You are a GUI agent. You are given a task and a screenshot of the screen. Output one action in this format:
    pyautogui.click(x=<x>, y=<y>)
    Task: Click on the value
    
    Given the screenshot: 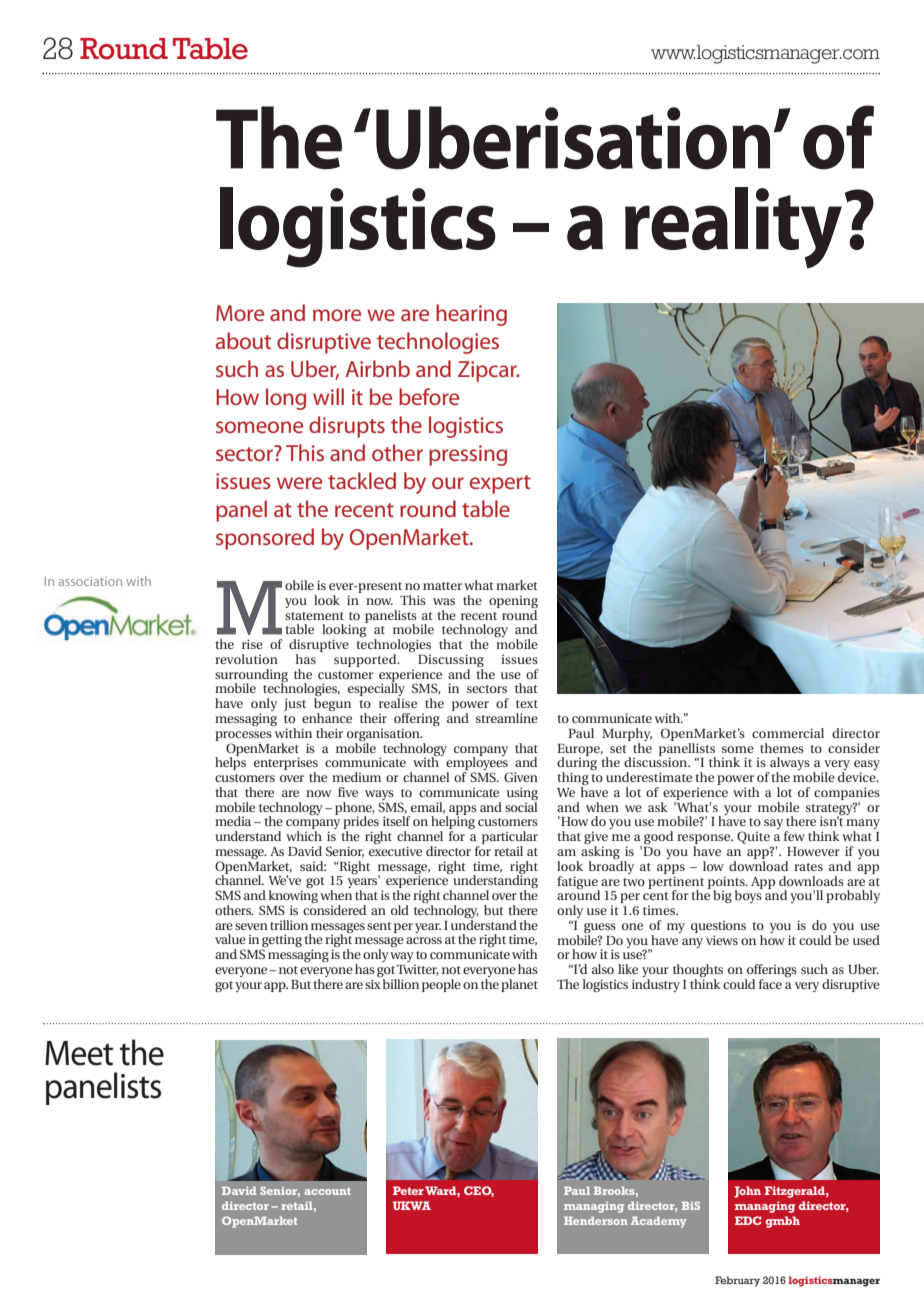 What is the action you would take?
    pyautogui.click(x=230, y=939)
